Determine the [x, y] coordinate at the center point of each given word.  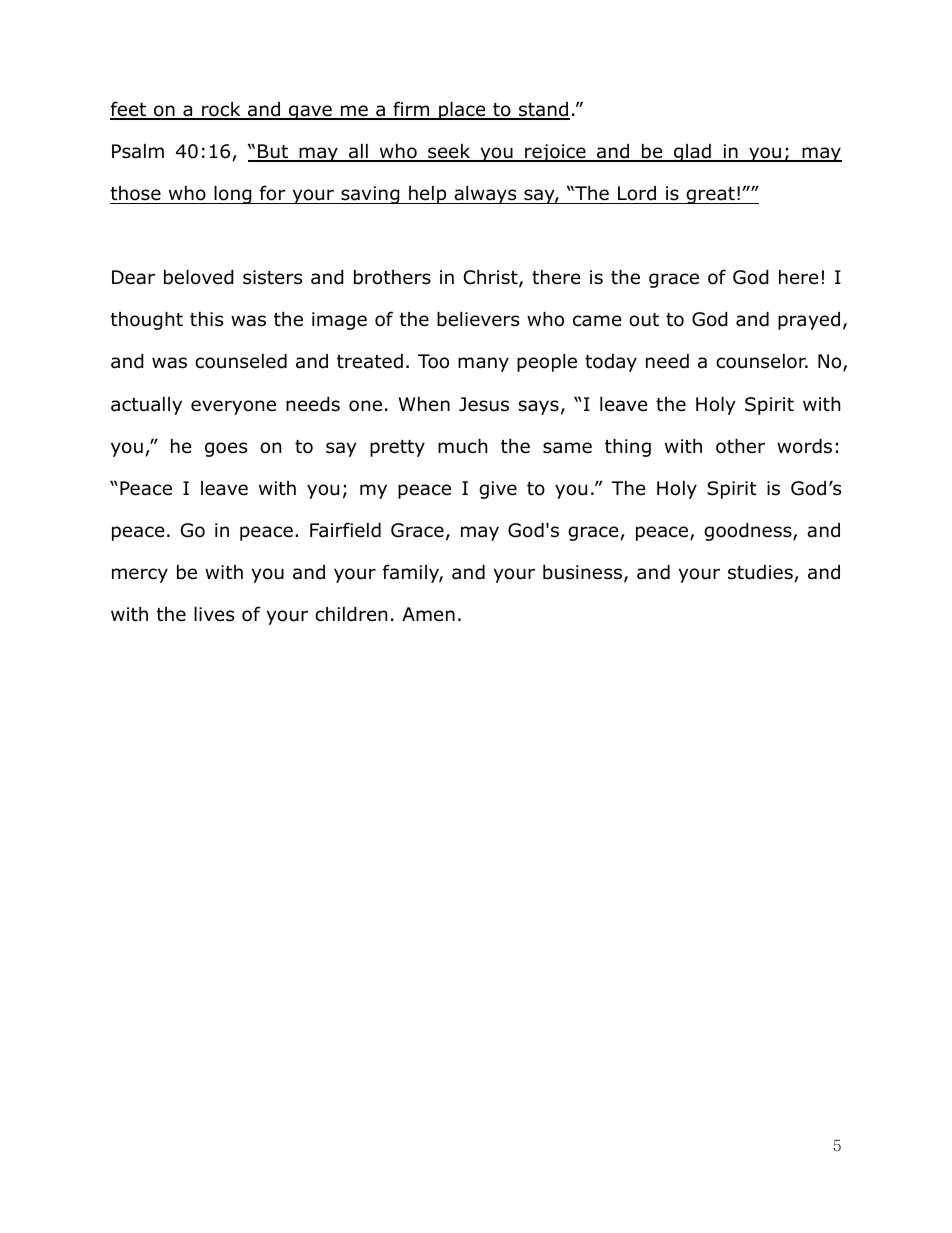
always [485, 195]
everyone [233, 407]
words [804, 446]
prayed [809, 321]
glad [692, 153]
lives [214, 614]
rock [221, 110]
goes [226, 449]
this [206, 319]
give [498, 490]
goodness [749, 532]
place [462, 111]
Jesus [484, 404]
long [233, 195]
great [710, 195]
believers [478, 319]
